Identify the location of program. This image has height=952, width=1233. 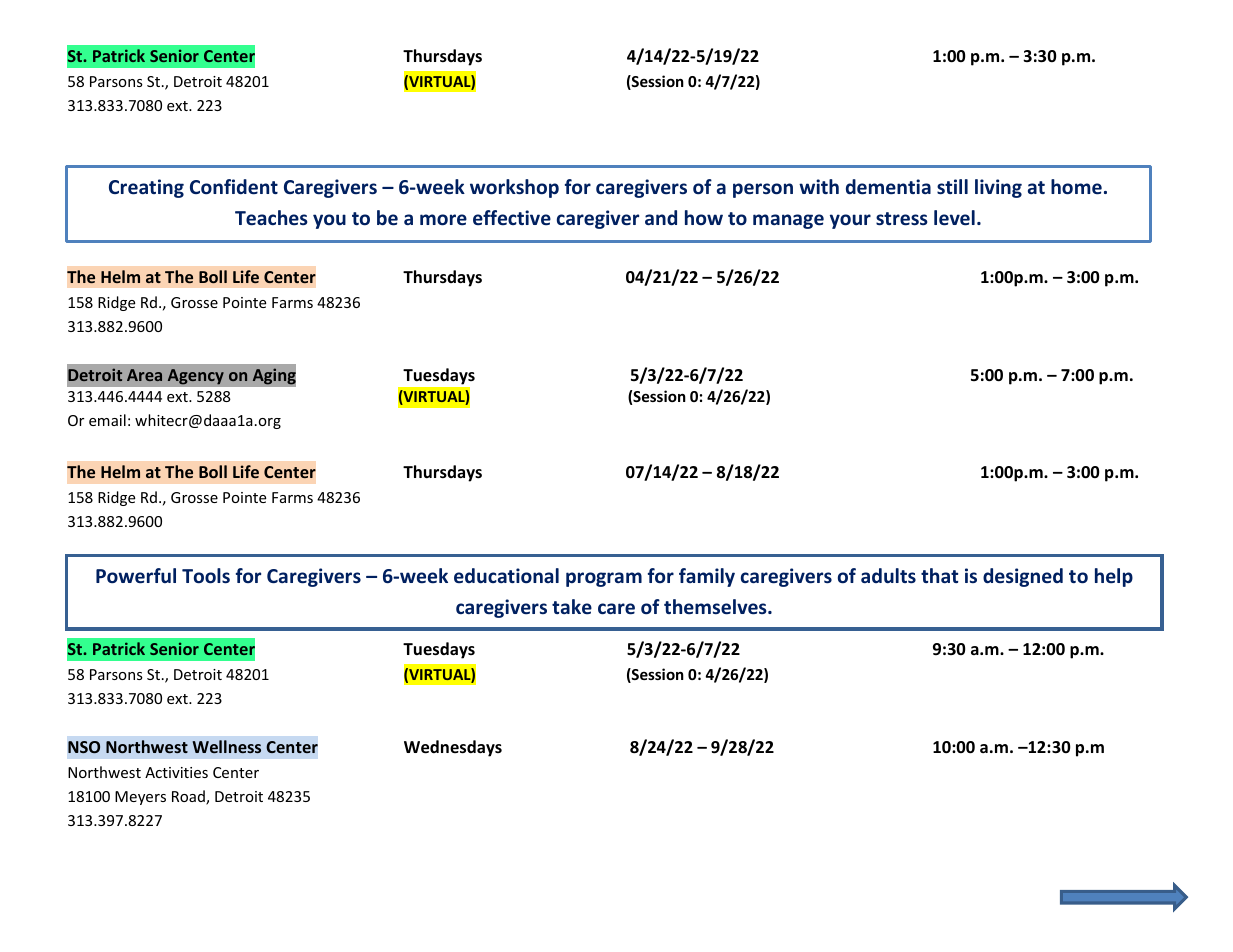
(604, 579).
